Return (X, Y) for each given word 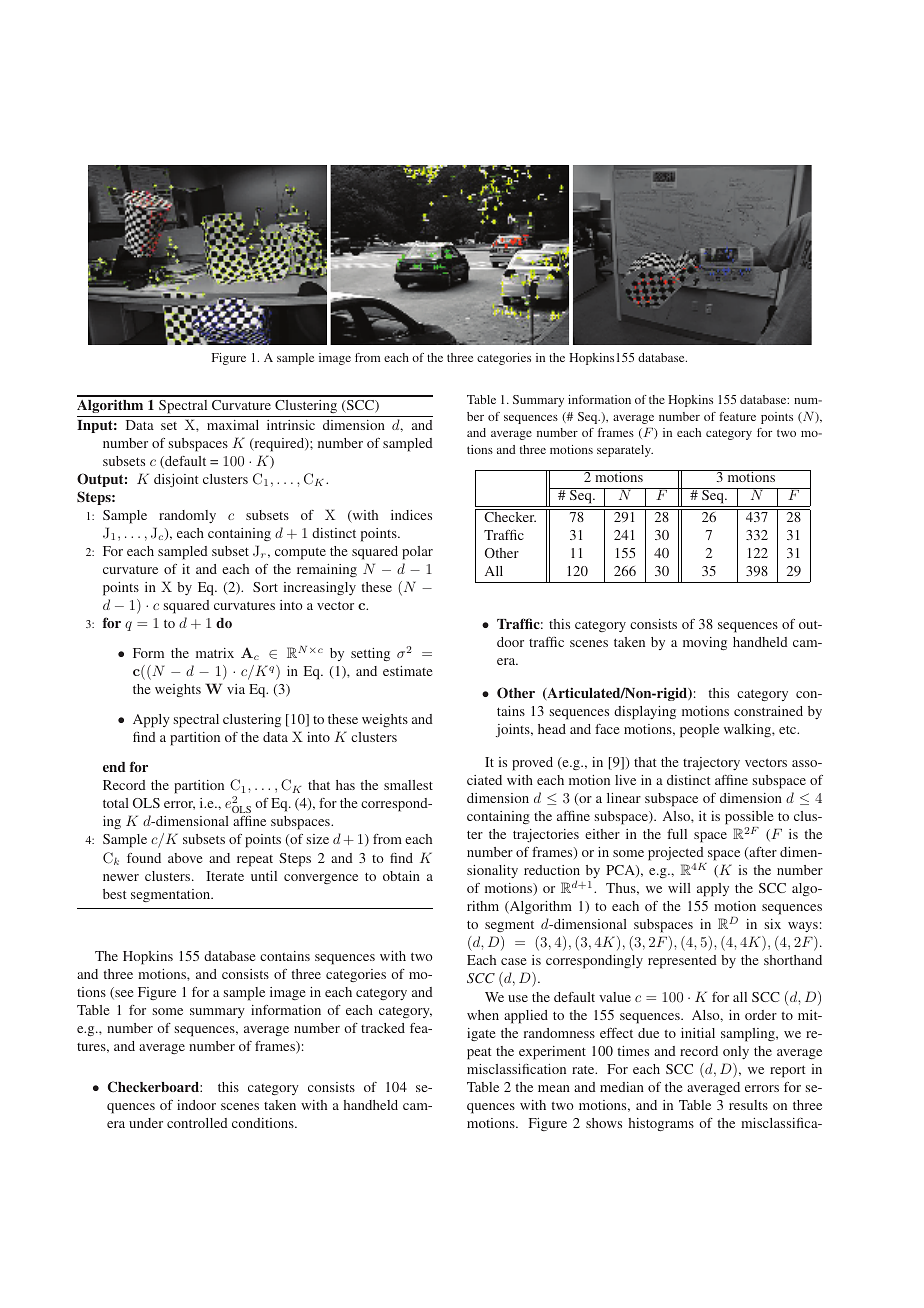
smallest (408, 785)
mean (554, 1088)
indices (411, 515)
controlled (197, 1123)
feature (737, 416)
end (114, 767)
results (748, 1105)
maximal (233, 425)
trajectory (711, 763)
